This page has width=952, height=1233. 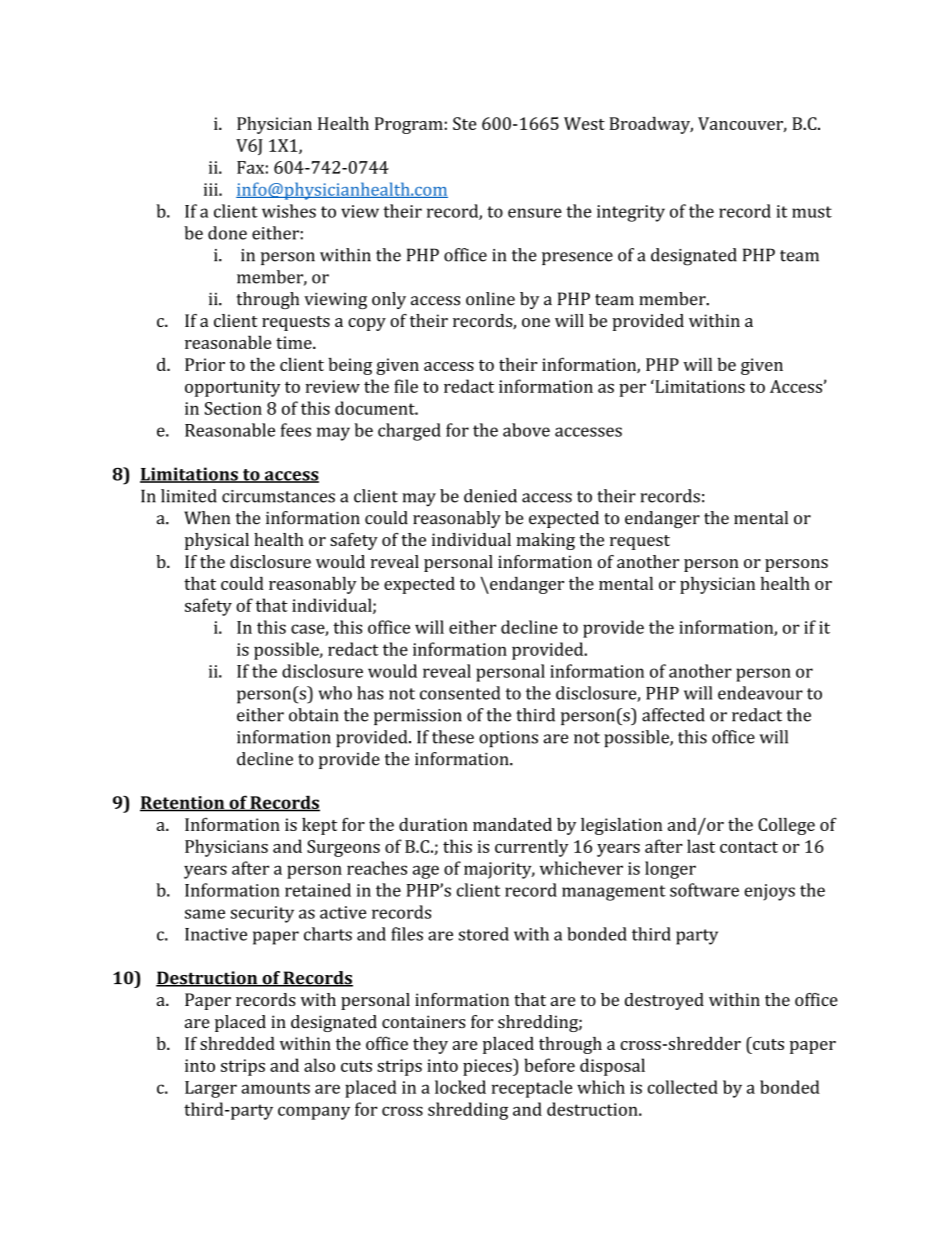 What do you see at coordinates (464, 123) in the page?
I see `Ste` at bounding box center [464, 123].
